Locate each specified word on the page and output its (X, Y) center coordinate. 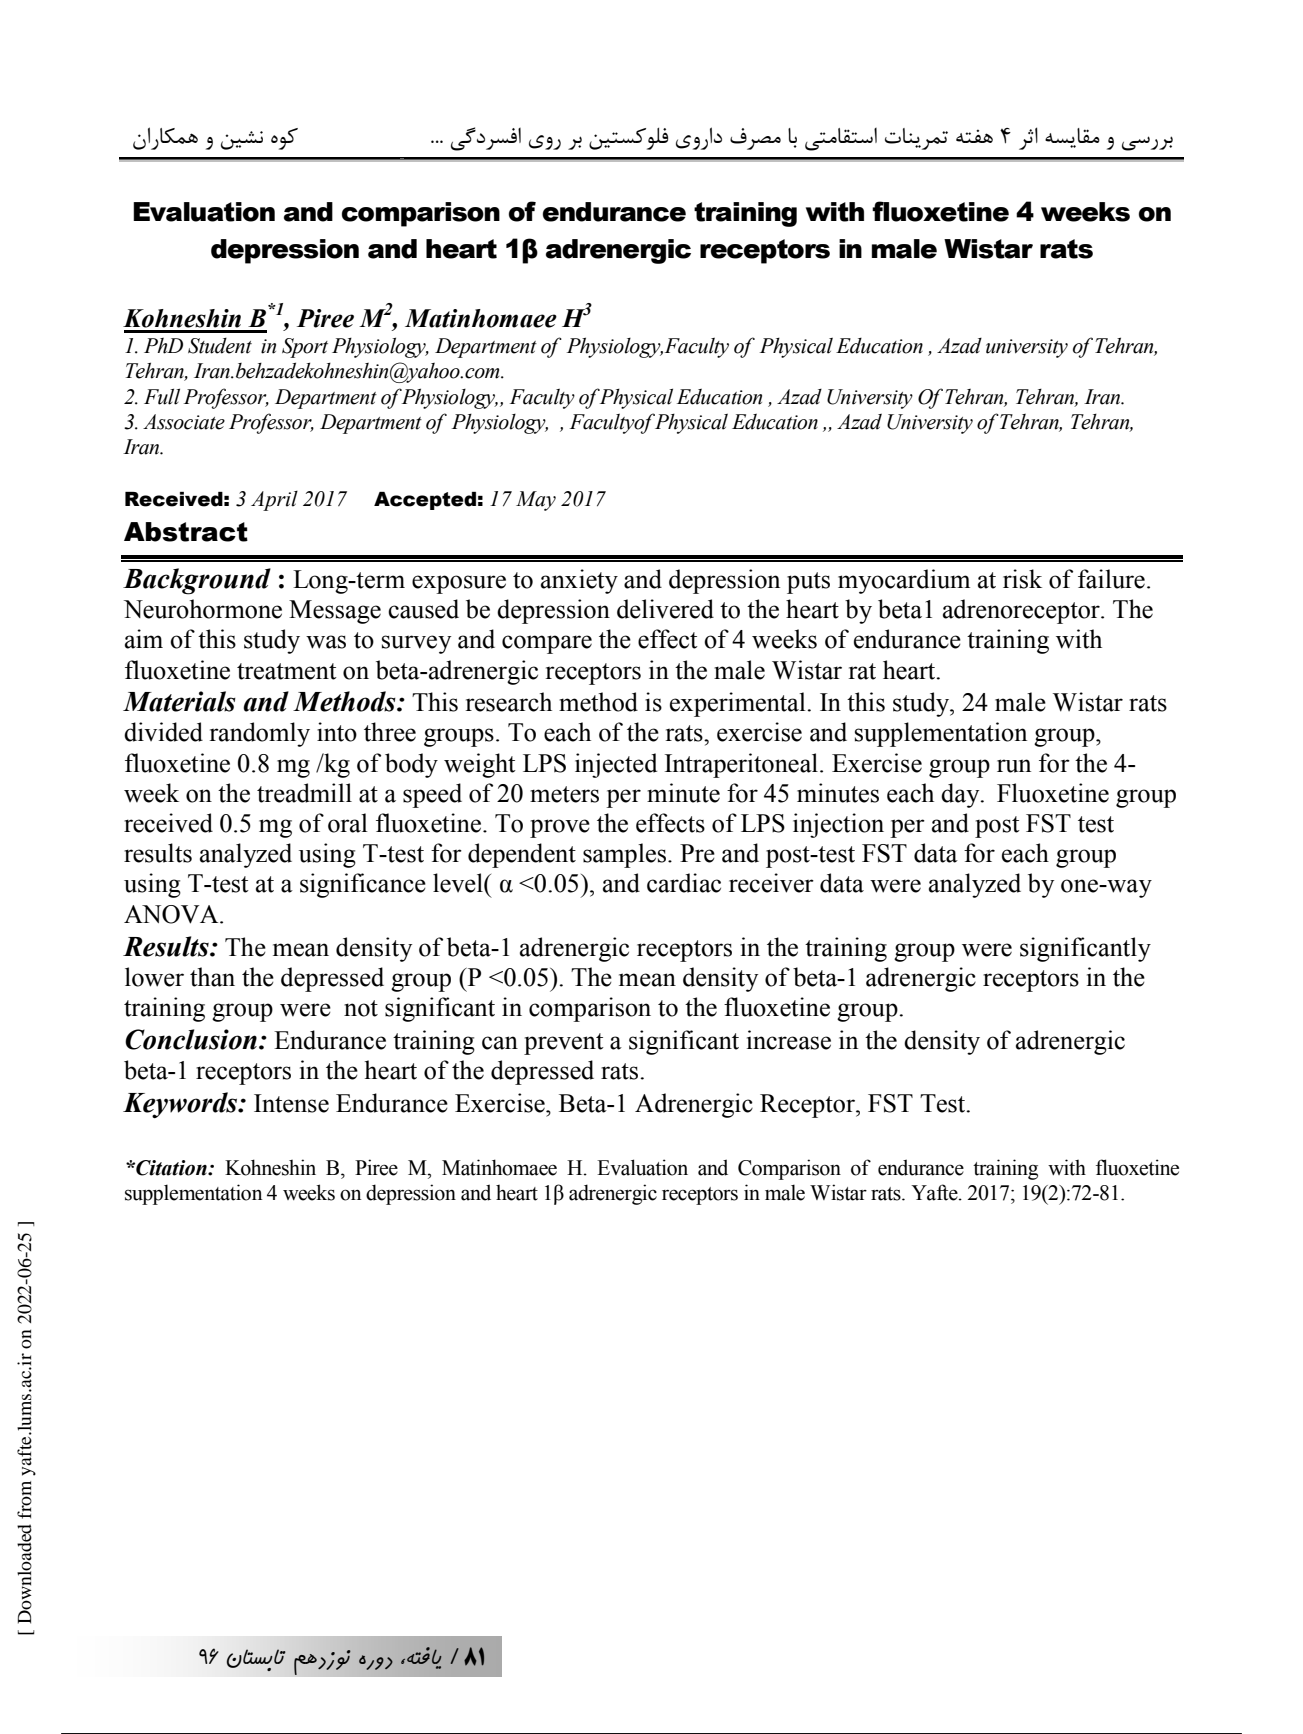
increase (789, 1040)
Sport (305, 348)
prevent (564, 1044)
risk (1022, 579)
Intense (291, 1103)
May (536, 501)
